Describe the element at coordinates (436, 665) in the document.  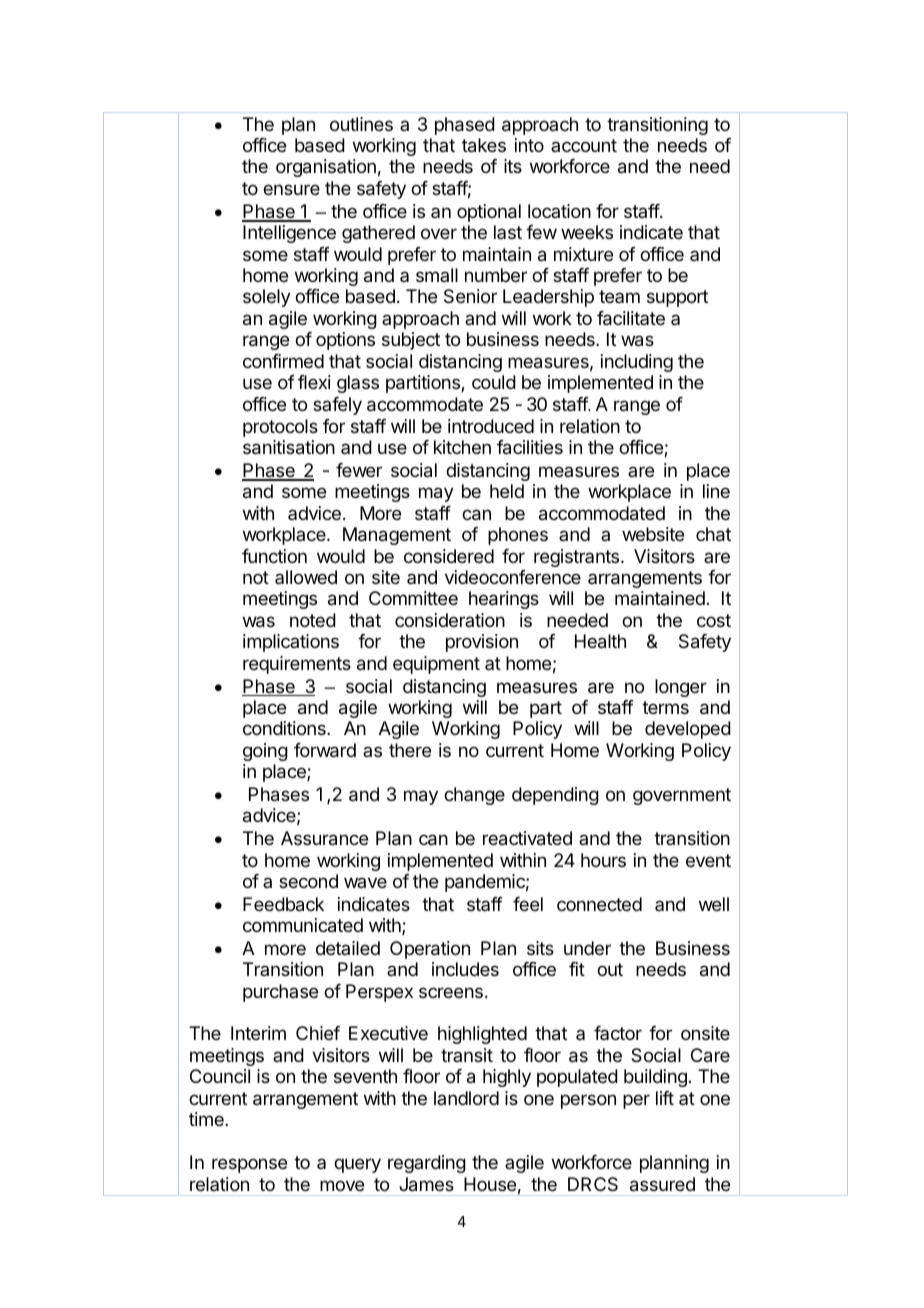
I see `equipment` at that location.
